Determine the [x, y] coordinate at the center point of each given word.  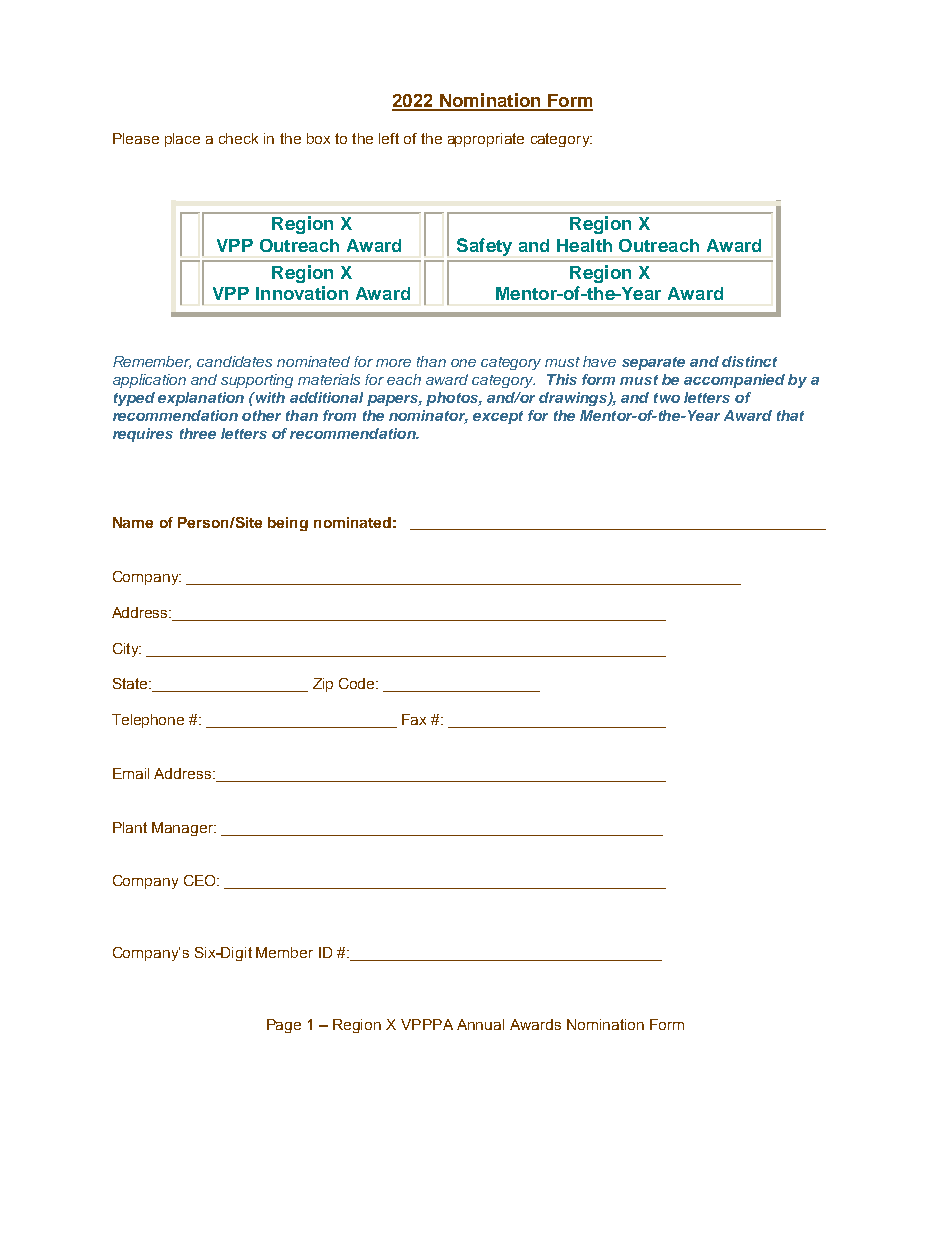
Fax [414, 719]
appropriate [486, 140]
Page [284, 1026]
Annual [480, 1024]
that [790, 415]
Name [133, 522]
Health [584, 245]
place [182, 140]
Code [358, 683]
